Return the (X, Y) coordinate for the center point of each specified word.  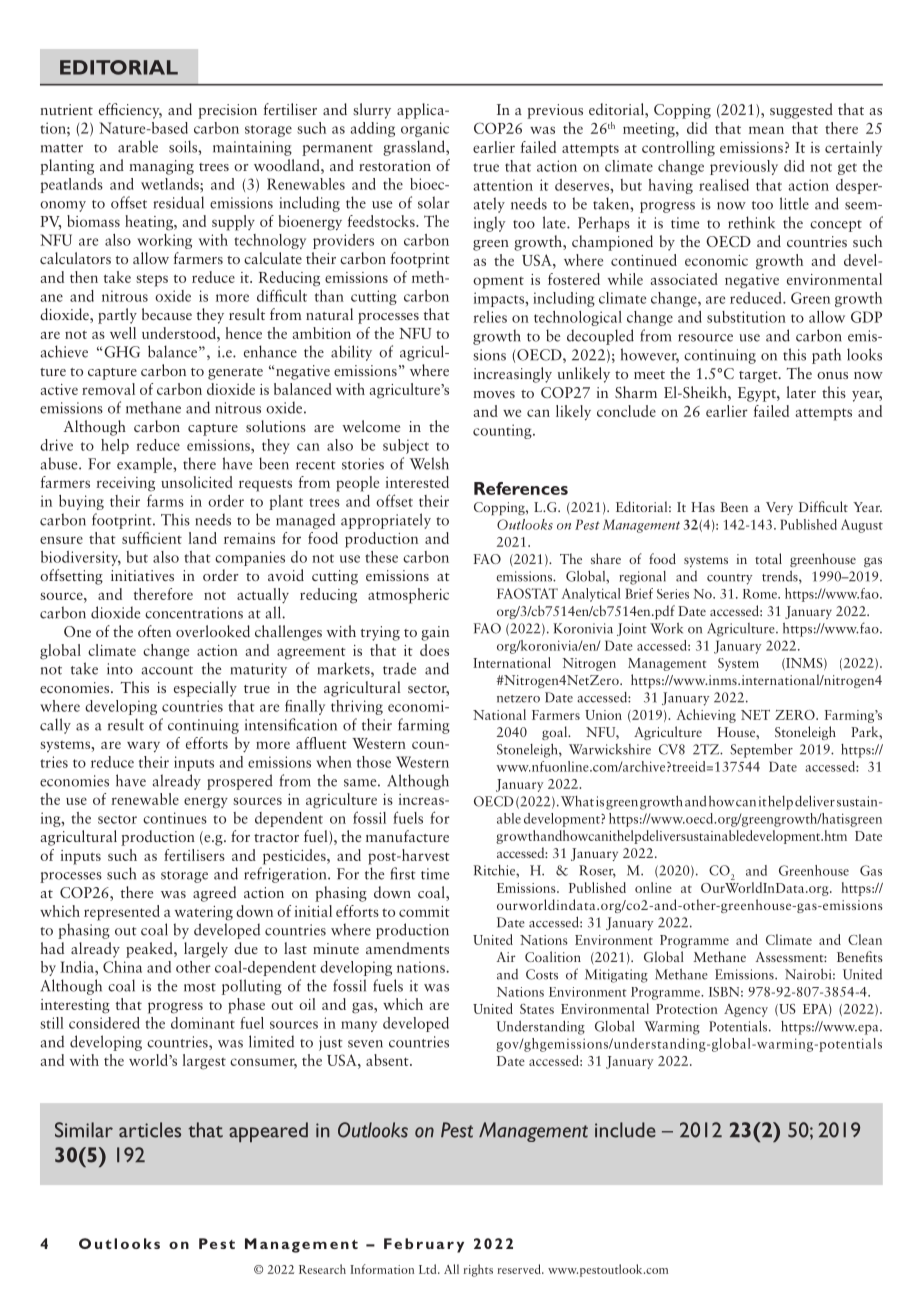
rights (478, 1270)
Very (779, 508)
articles (150, 1130)
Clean (865, 939)
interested (417, 482)
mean (766, 130)
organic (425, 129)
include (625, 1130)
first (403, 873)
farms (165, 501)
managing (161, 167)
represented (122, 913)
